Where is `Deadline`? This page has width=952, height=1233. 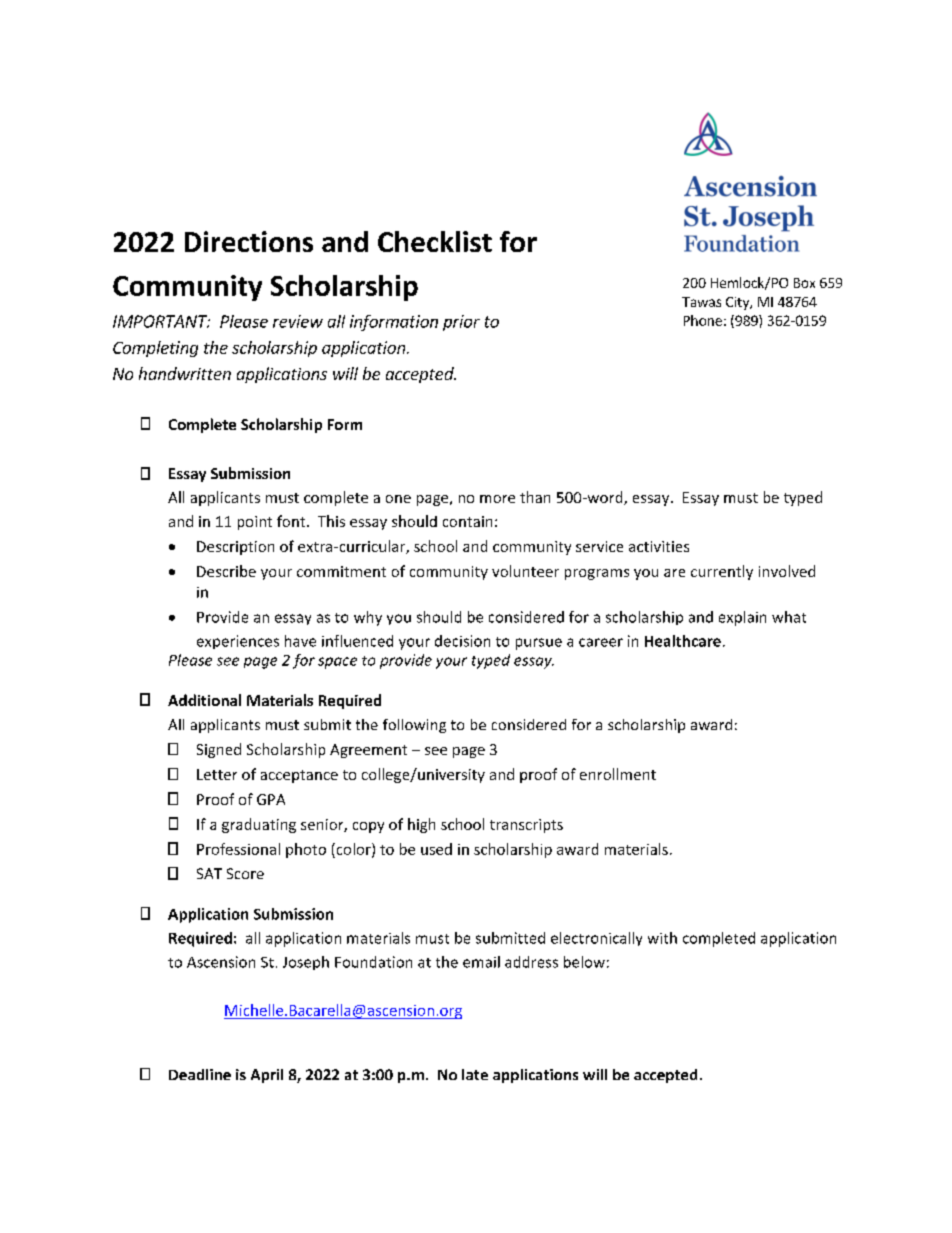 Deadline is located at coordinates (200, 1074).
